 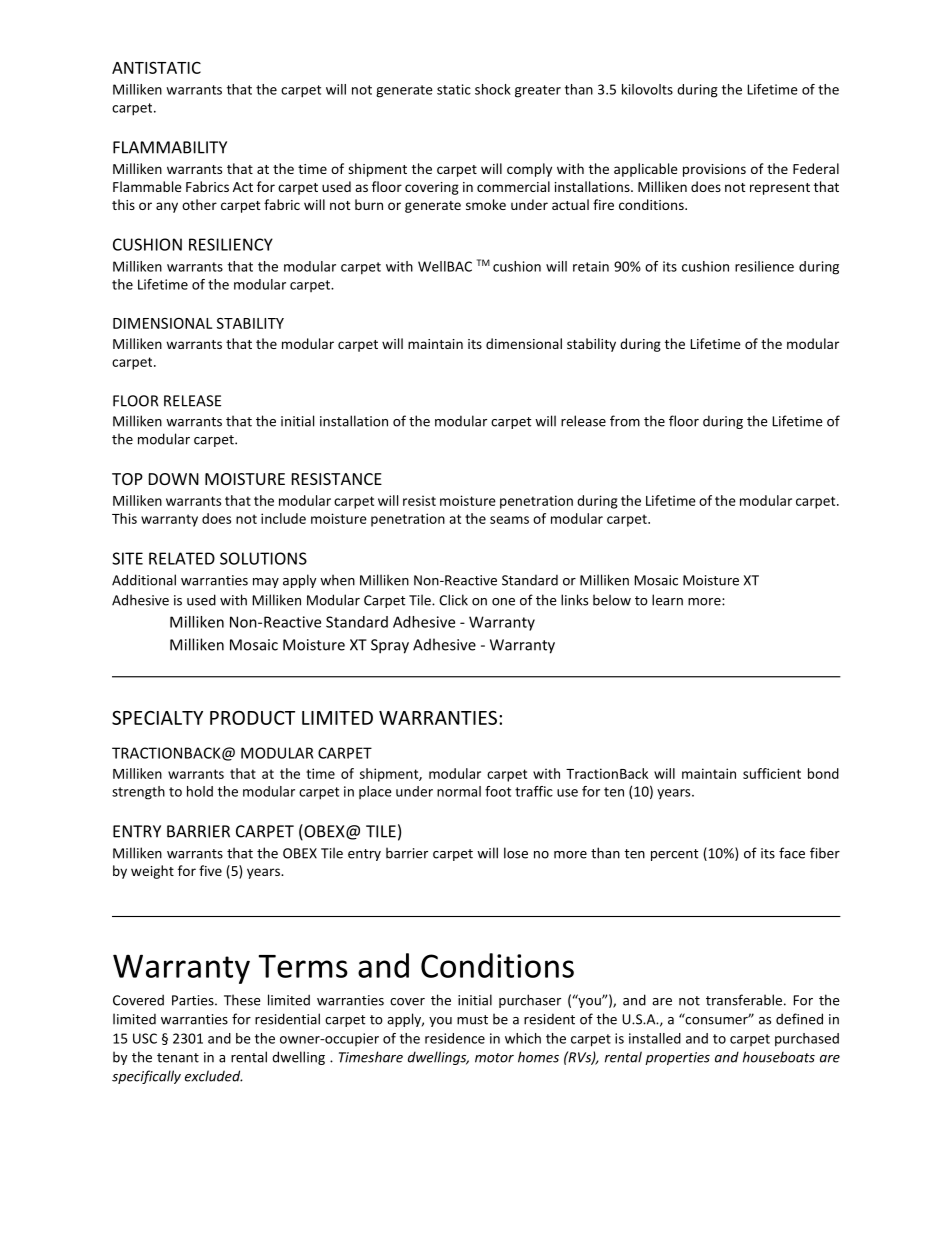 What do you see at coordinates (182, 558) in the screenshot?
I see `RELATED` at bounding box center [182, 558].
